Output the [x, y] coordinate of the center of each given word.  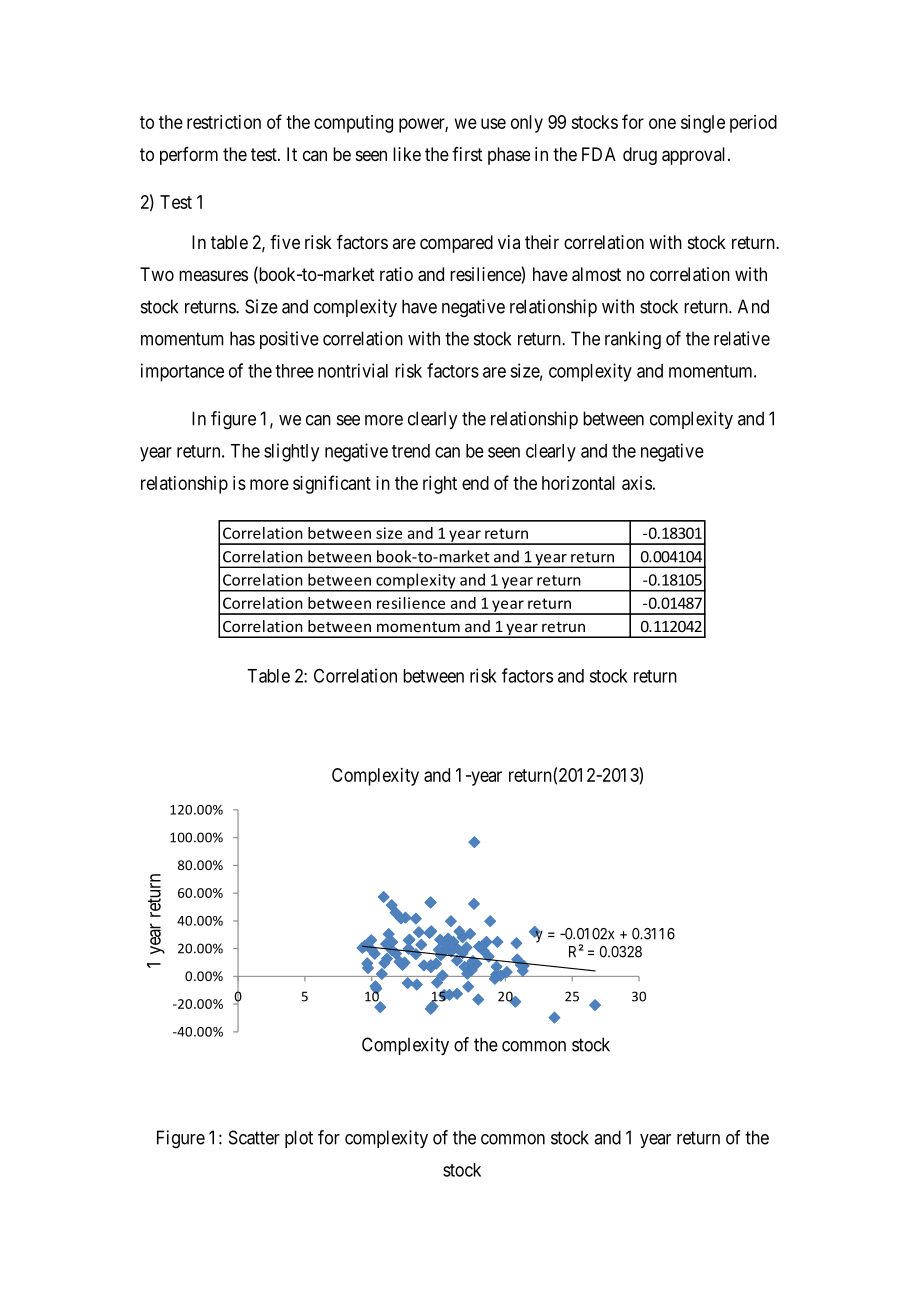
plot [299, 1139]
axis [637, 483]
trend [411, 451]
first [467, 154]
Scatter [254, 1137]
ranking [633, 340]
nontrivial [353, 370]
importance [182, 372]
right [440, 485]
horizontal [578, 483]
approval [695, 156]
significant [332, 484]
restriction [224, 122]
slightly [291, 452]
